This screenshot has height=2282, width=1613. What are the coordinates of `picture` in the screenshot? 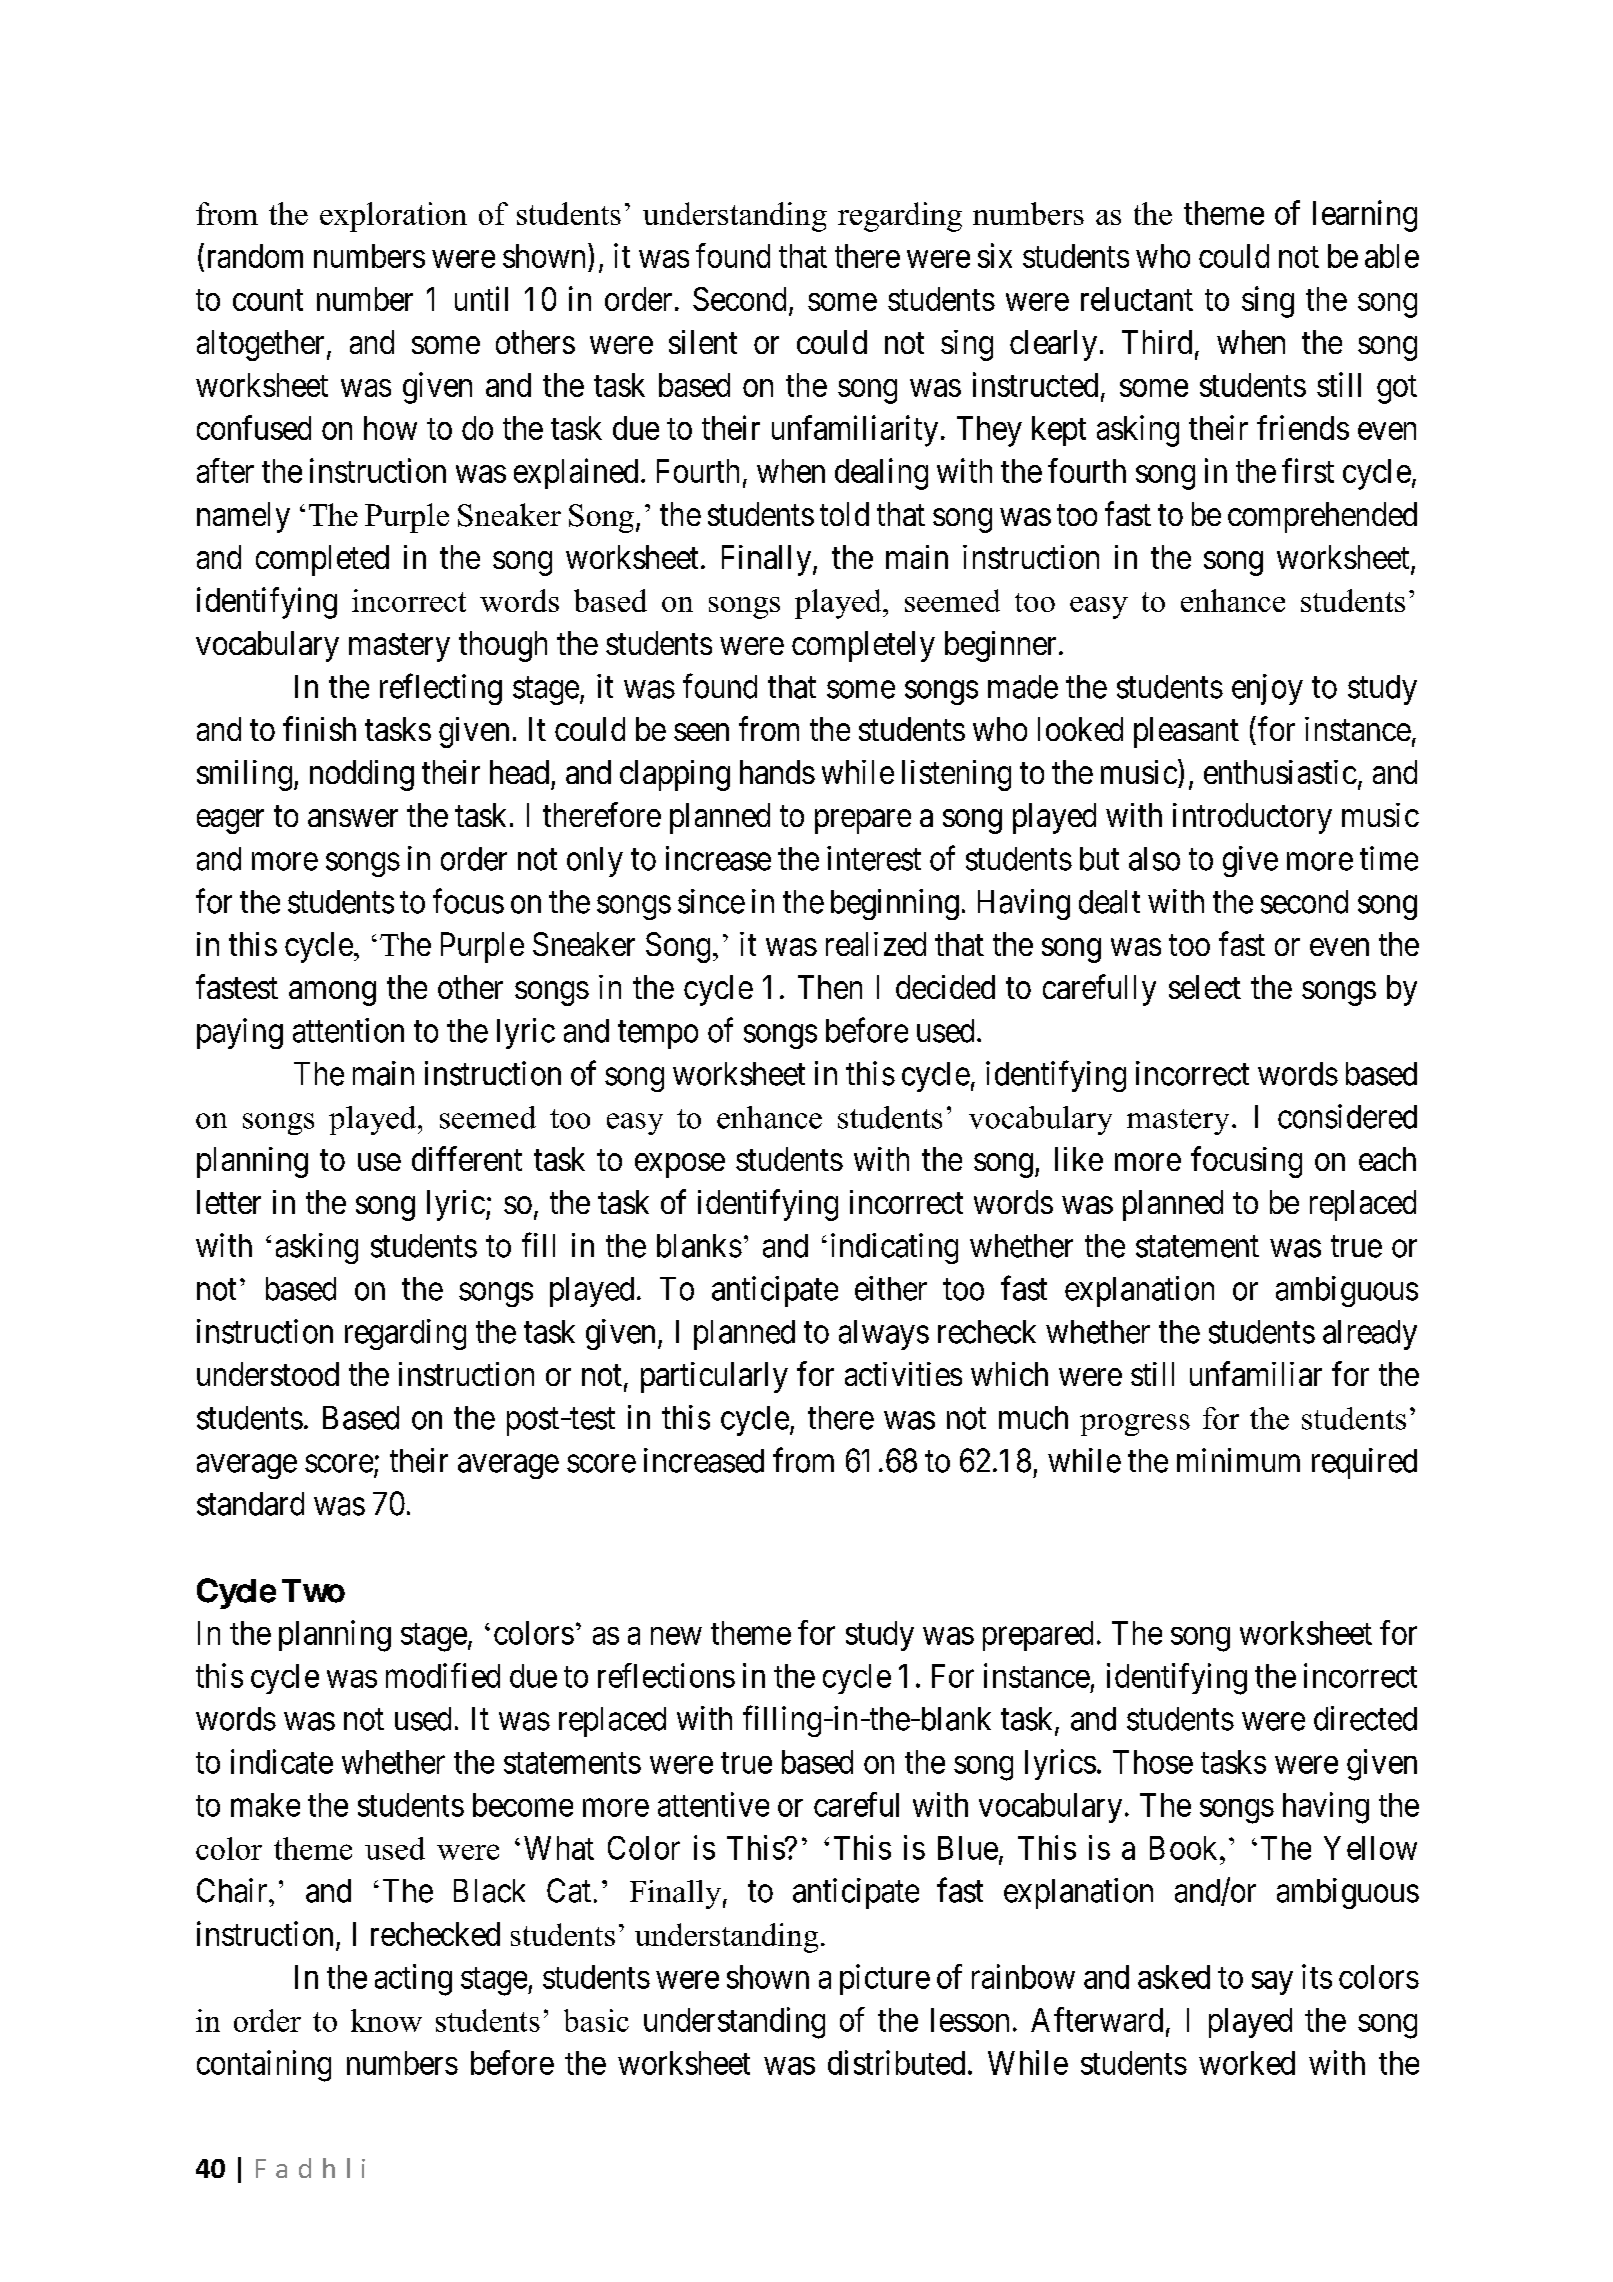 It's located at (885, 1979).
